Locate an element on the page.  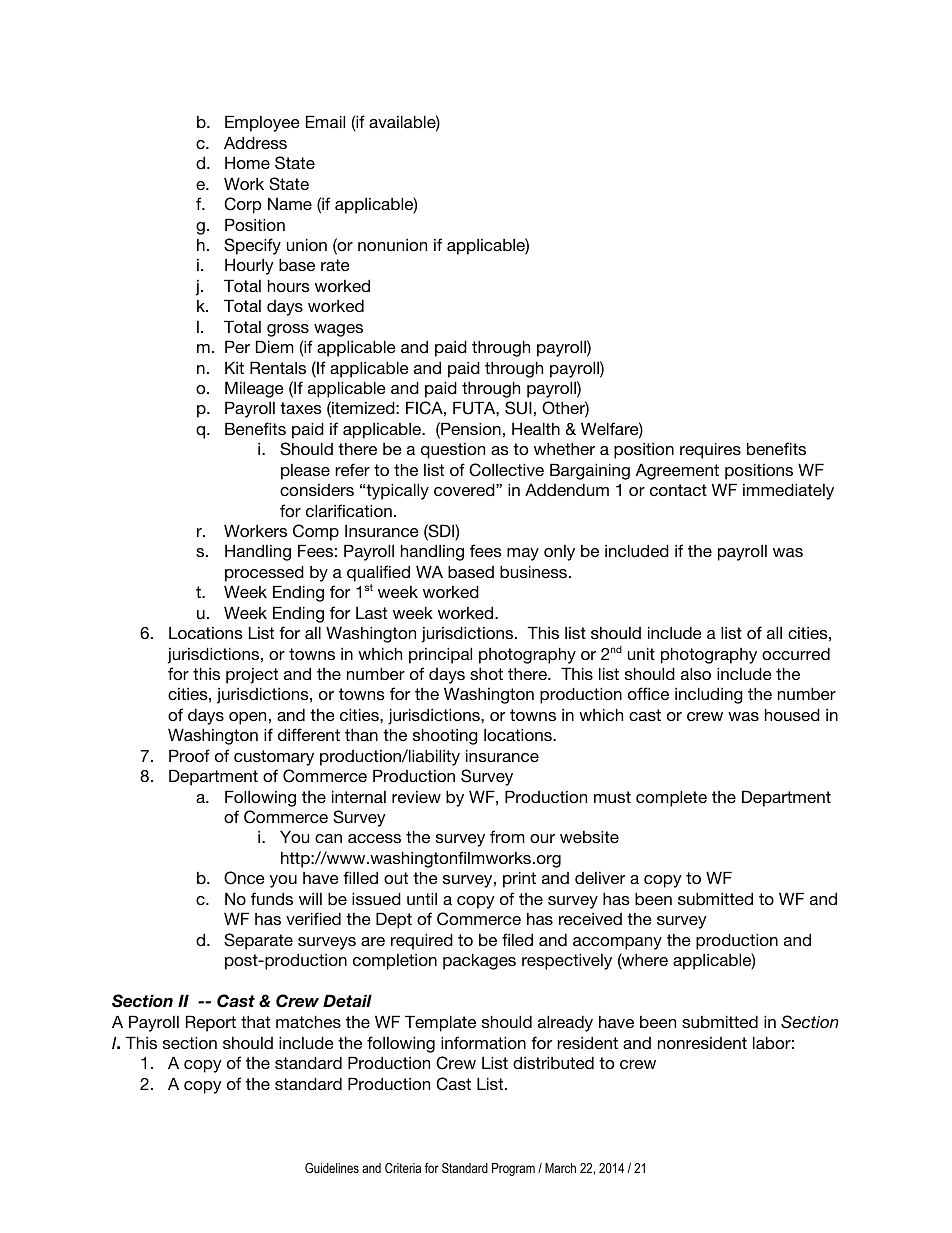
contact is located at coordinates (678, 490).
